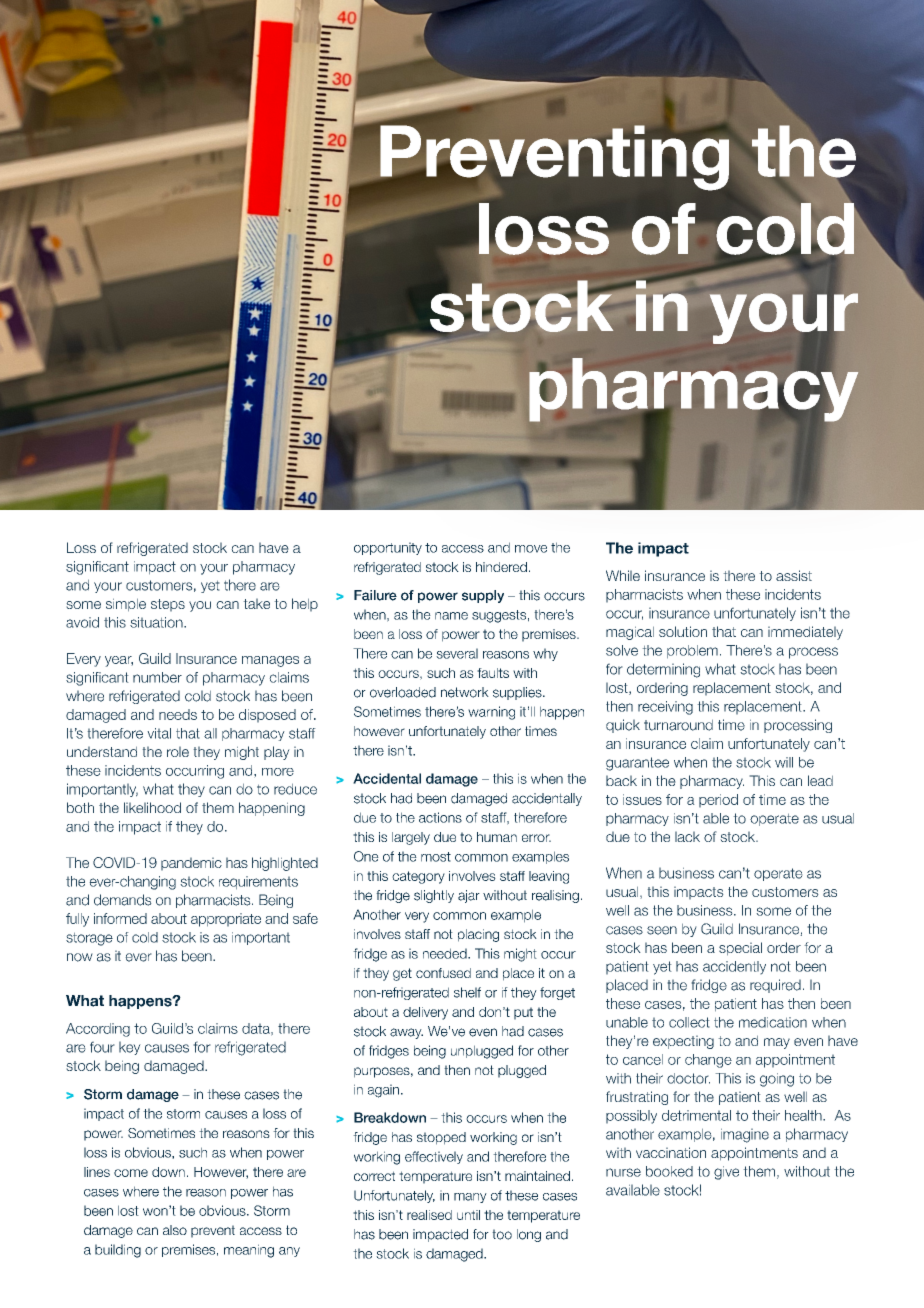 Image resolution: width=924 pixels, height=1308 pixels. I want to click on assist, so click(794, 575).
